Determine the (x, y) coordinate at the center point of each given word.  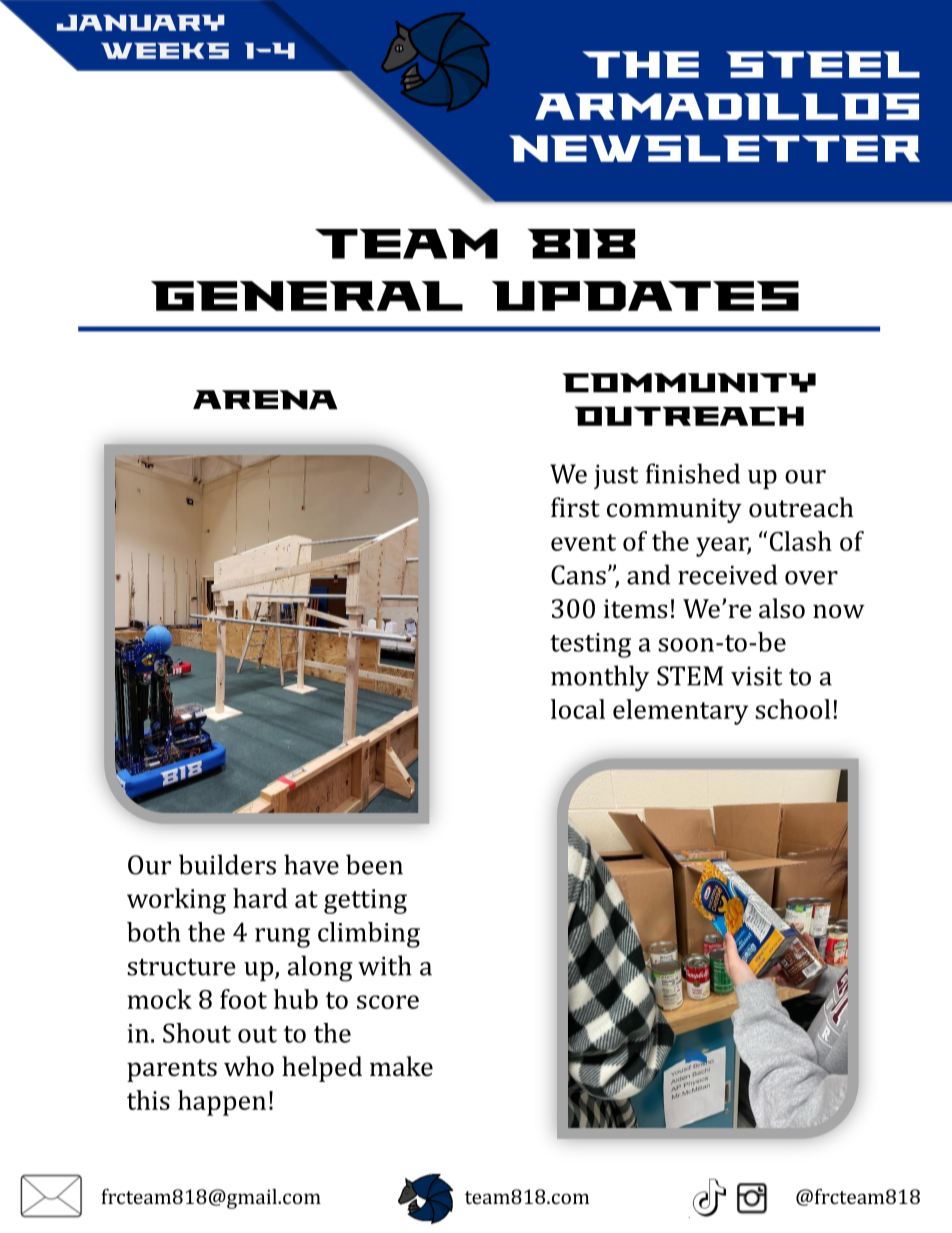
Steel (823, 64)
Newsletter (714, 148)
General (307, 296)
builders (227, 864)
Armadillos (727, 106)
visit (756, 676)
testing (590, 645)
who (249, 1066)
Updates (645, 296)
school (792, 709)
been (374, 864)
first (575, 507)
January (141, 23)
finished (693, 473)
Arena (265, 400)
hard (260, 898)
